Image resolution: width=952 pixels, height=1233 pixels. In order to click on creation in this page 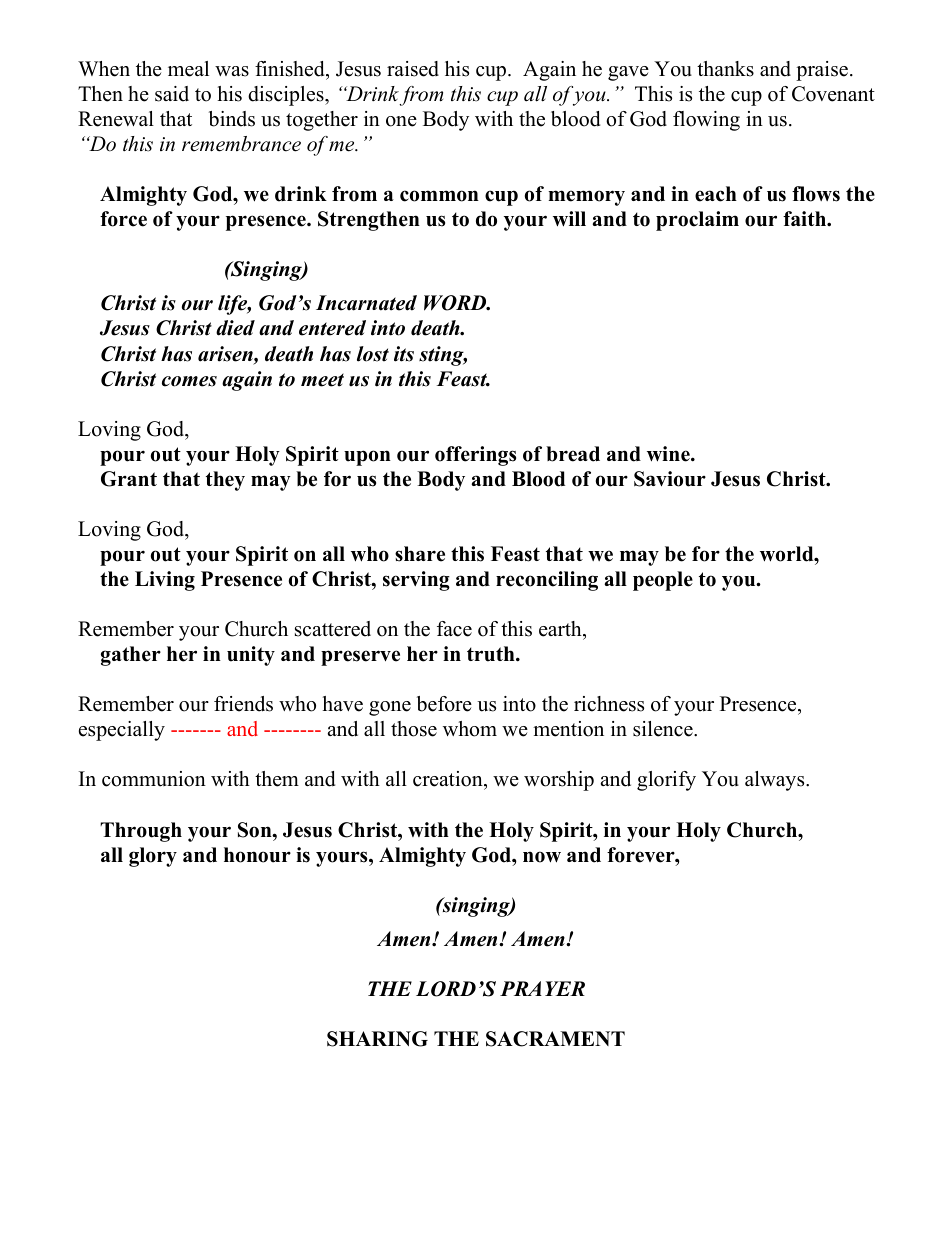, I will do `click(449, 780)`.
